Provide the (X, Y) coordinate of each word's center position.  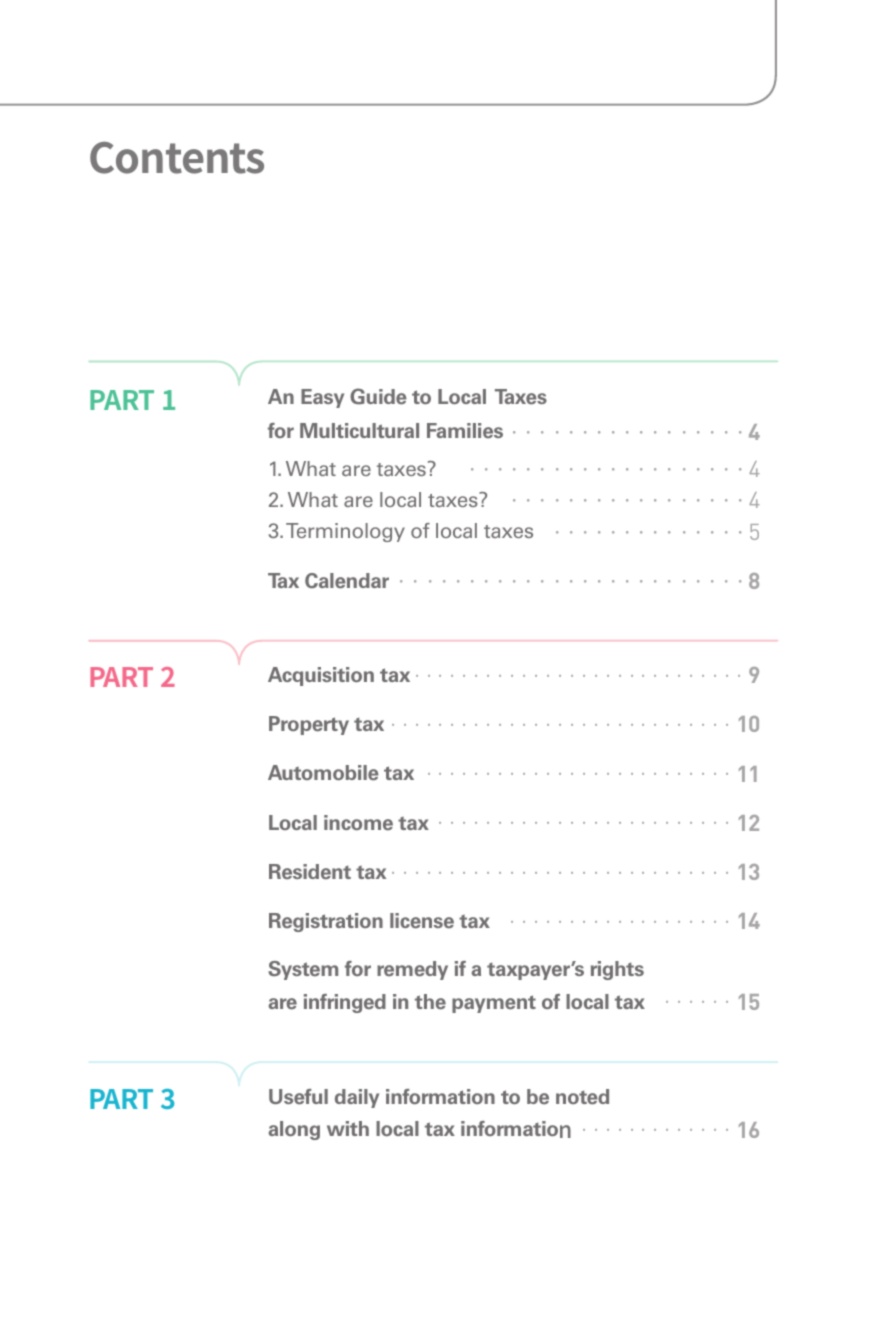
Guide (378, 396)
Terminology (345, 532)
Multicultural (359, 430)
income (358, 823)
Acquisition (321, 676)
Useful (298, 1097)
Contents (177, 158)
